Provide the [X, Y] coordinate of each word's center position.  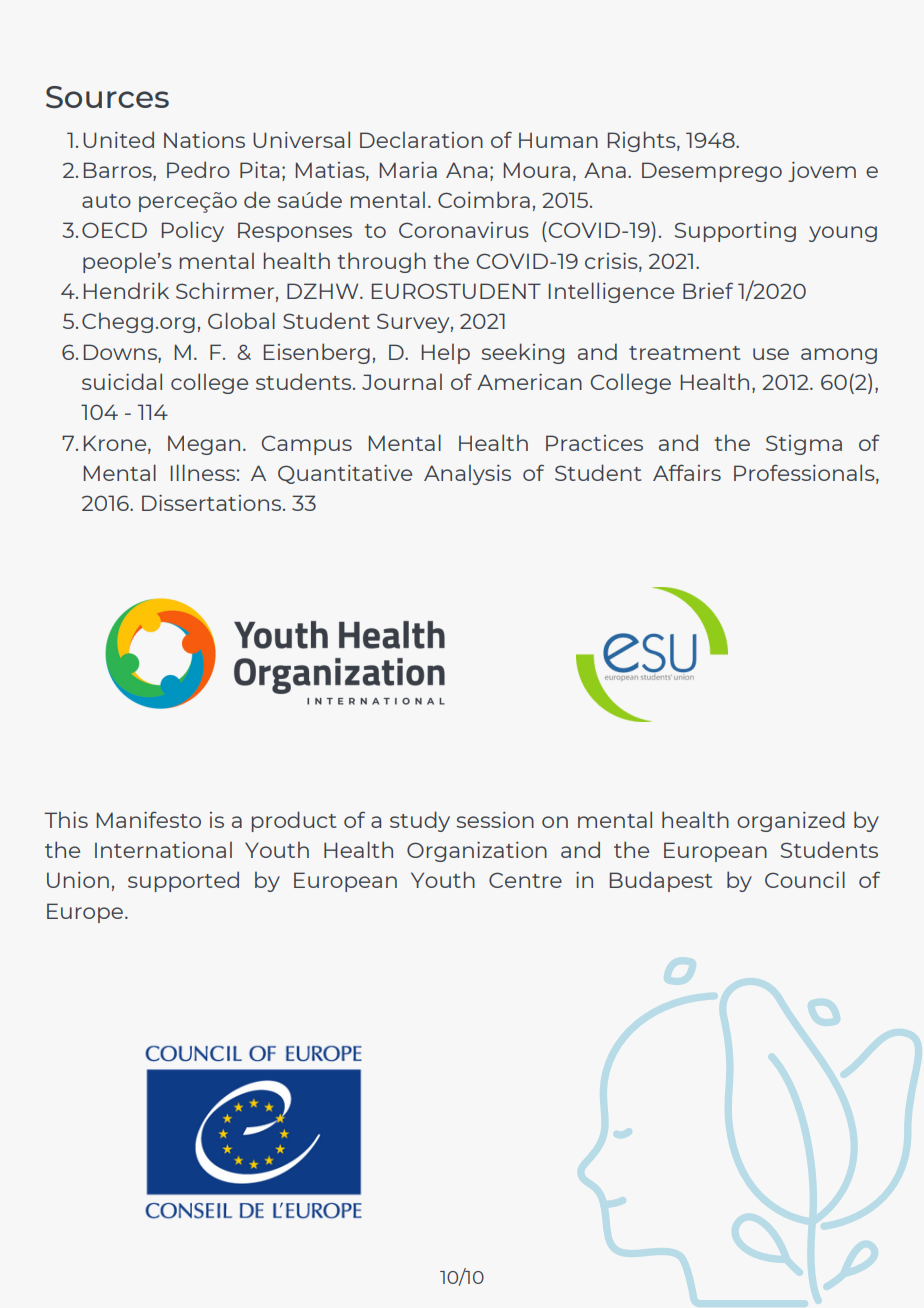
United [118, 139]
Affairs [687, 472]
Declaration [421, 139]
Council [805, 879]
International [163, 849]
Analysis [467, 474]
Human [558, 140]
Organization [477, 852]
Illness [202, 472]
